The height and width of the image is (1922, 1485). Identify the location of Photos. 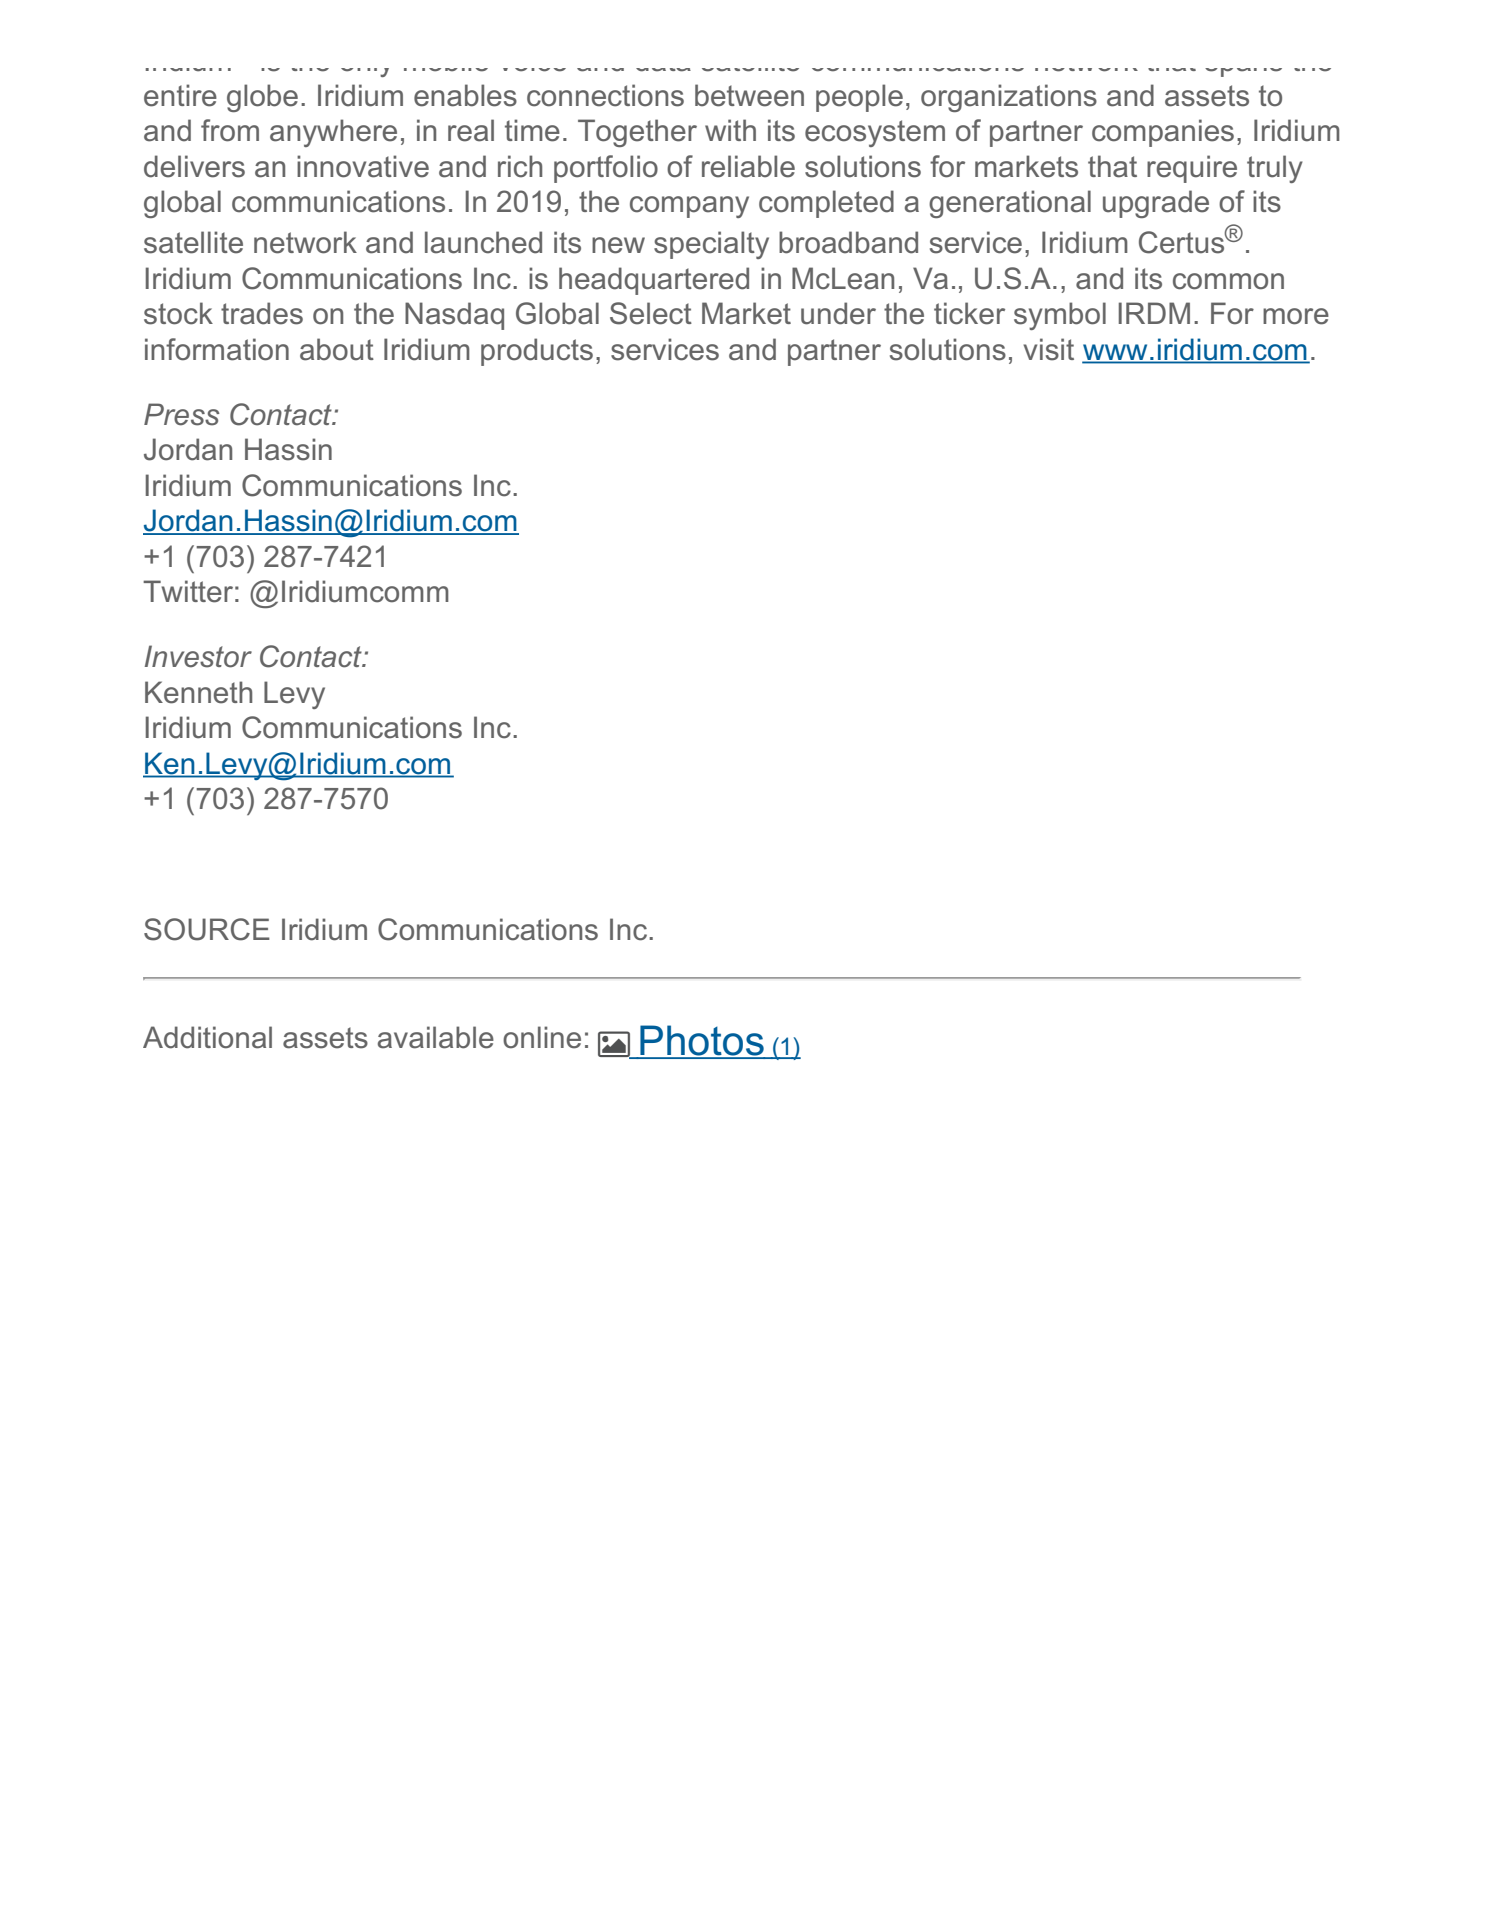
(702, 1041).
